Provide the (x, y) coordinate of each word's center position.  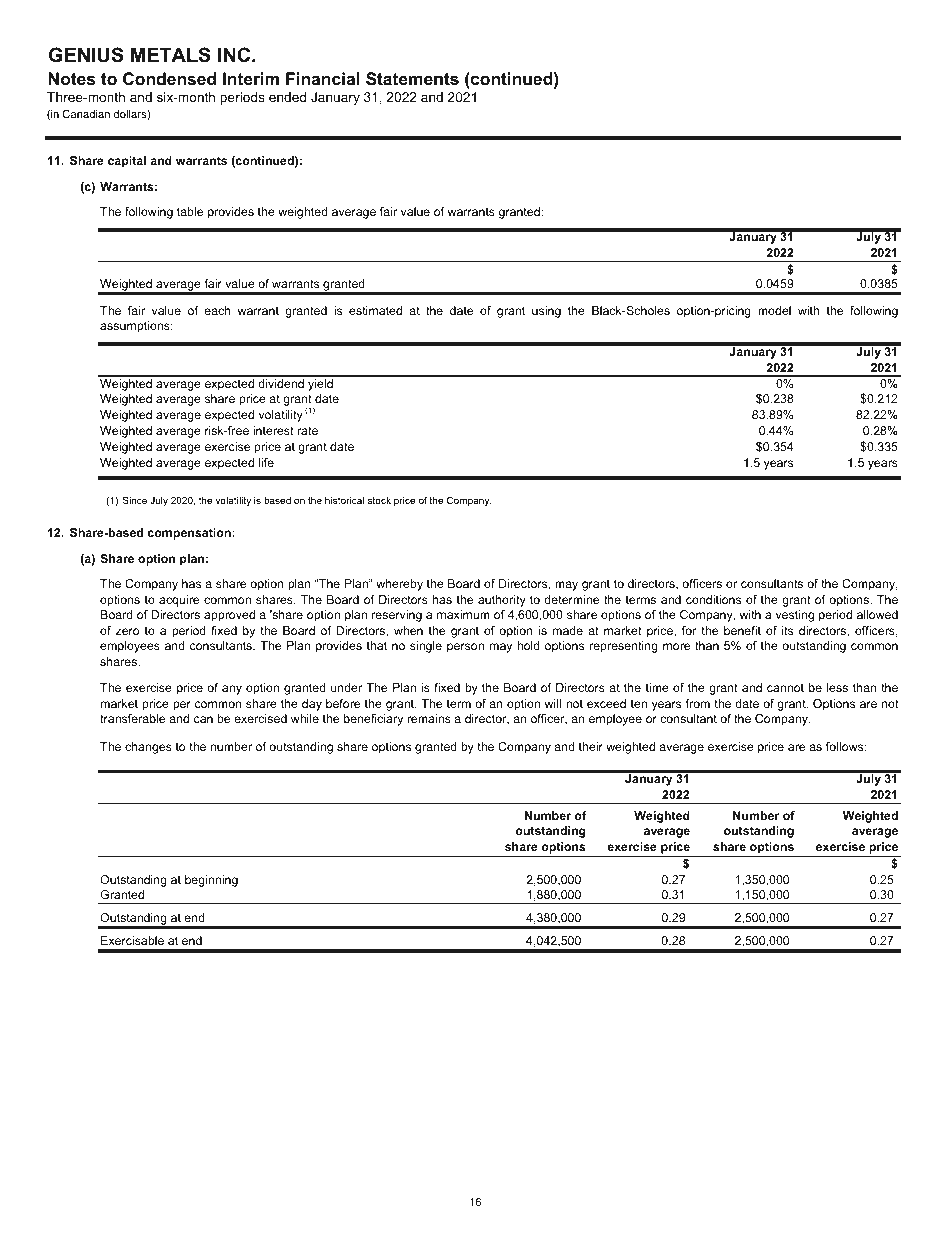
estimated (375, 310)
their (591, 746)
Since (135, 500)
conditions (713, 599)
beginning (211, 881)
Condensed (169, 78)
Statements (412, 79)
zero (127, 631)
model (774, 310)
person (465, 648)
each (217, 310)
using (546, 312)
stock (379, 500)
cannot (785, 687)
